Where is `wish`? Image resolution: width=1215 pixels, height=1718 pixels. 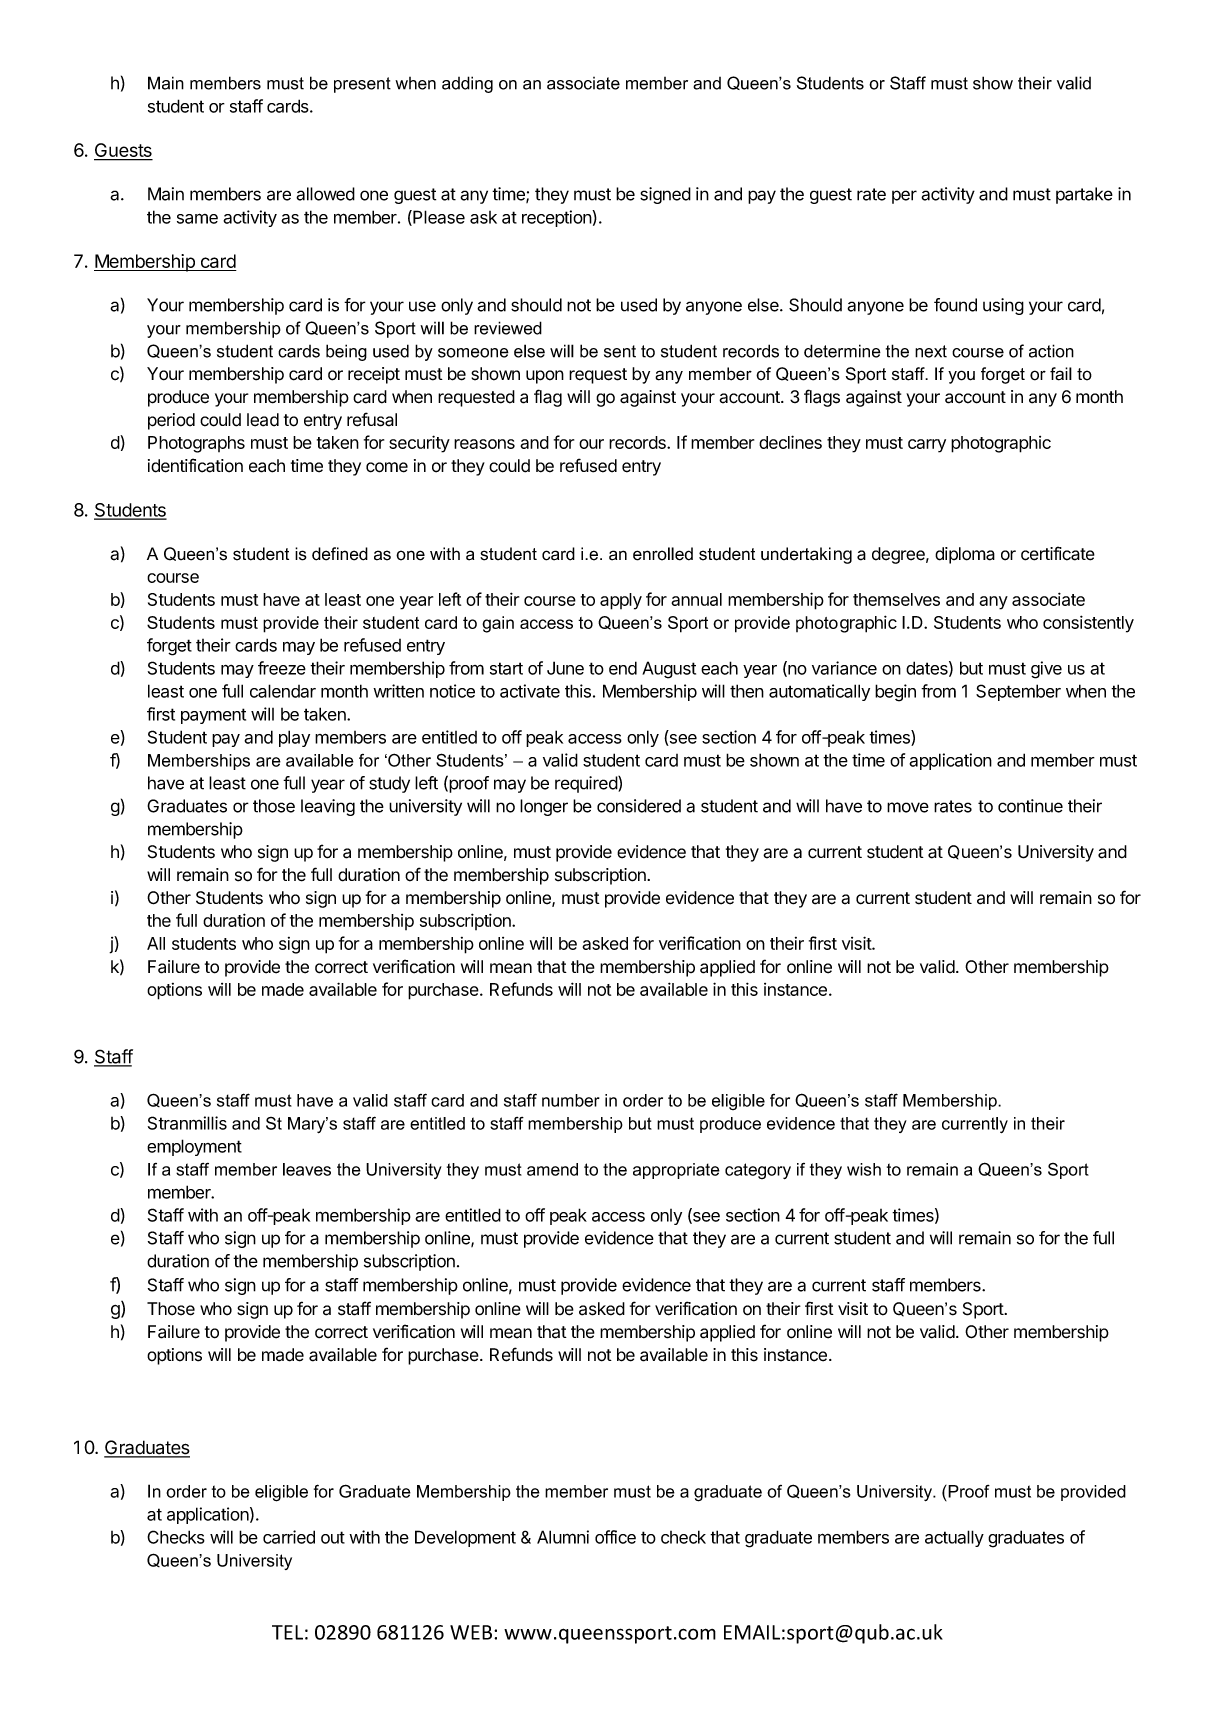
wish is located at coordinates (864, 1169).
